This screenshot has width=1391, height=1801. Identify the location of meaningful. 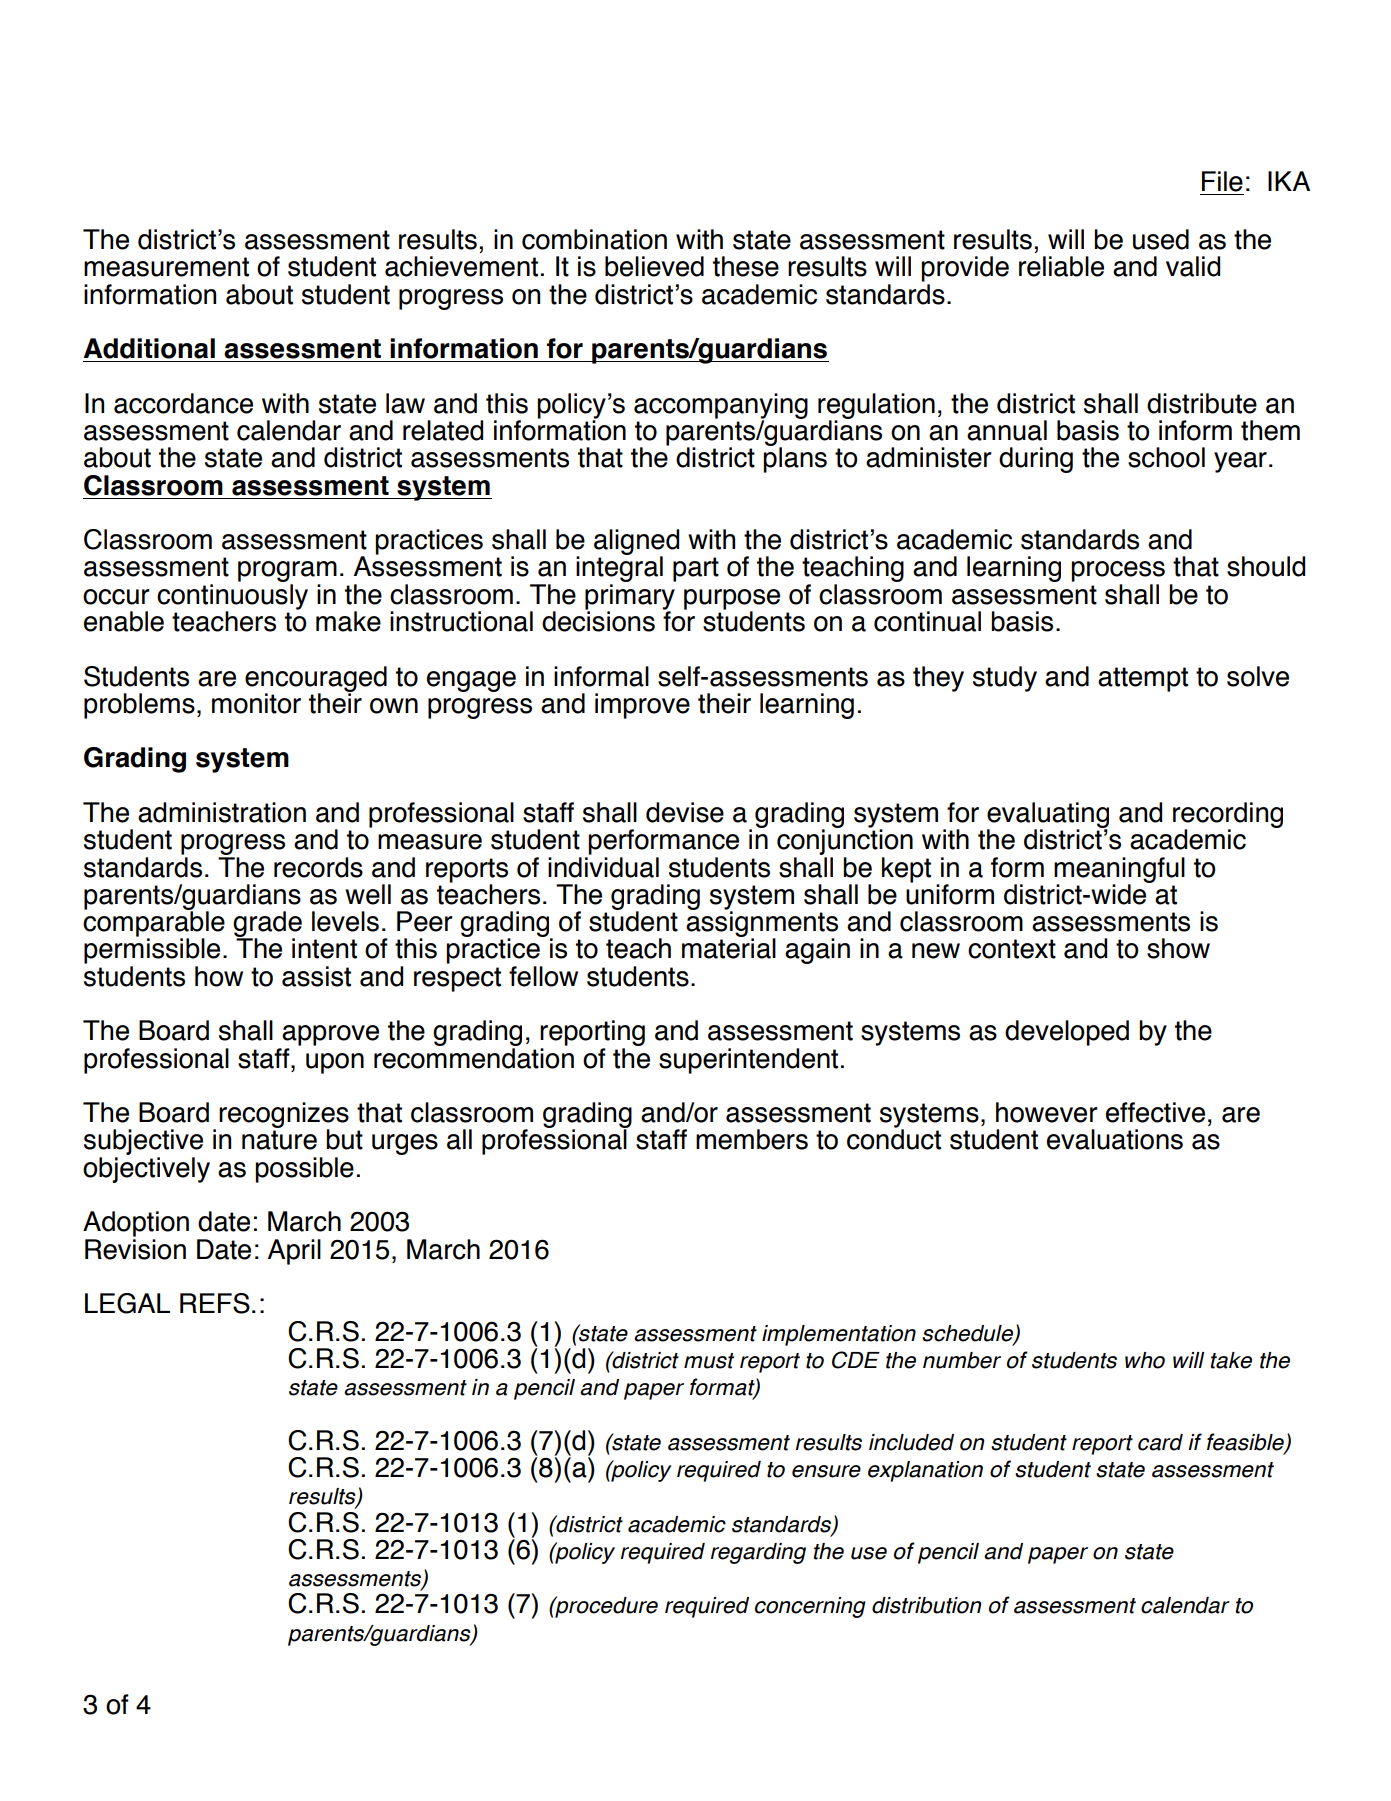
(1119, 871).
